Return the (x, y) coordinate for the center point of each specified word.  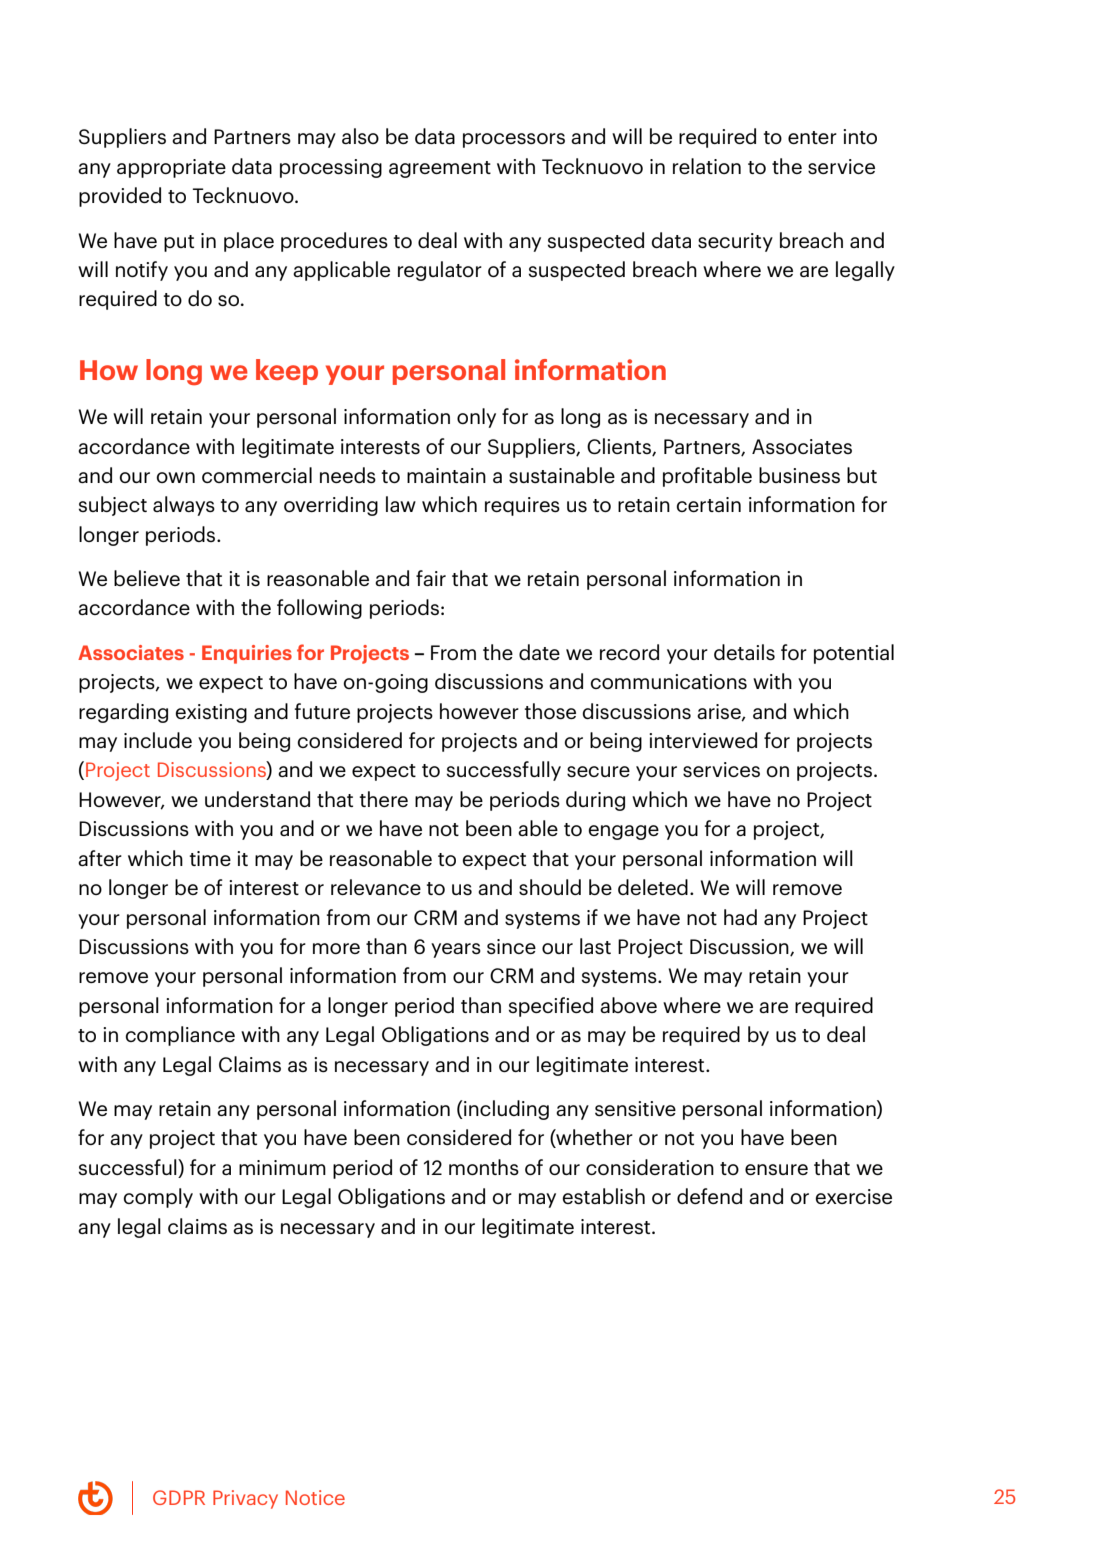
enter (812, 137)
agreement (440, 169)
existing (211, 713)
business (799, 475)
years (456, 950)
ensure (776, 1169)
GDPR (179, 1497)
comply (158, 1198)
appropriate (171, 168)
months (484, 1167)
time (210, 858)
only (476, 418)
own (175, 477)
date (539, 652)
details (744, 652)
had (740, 917)
